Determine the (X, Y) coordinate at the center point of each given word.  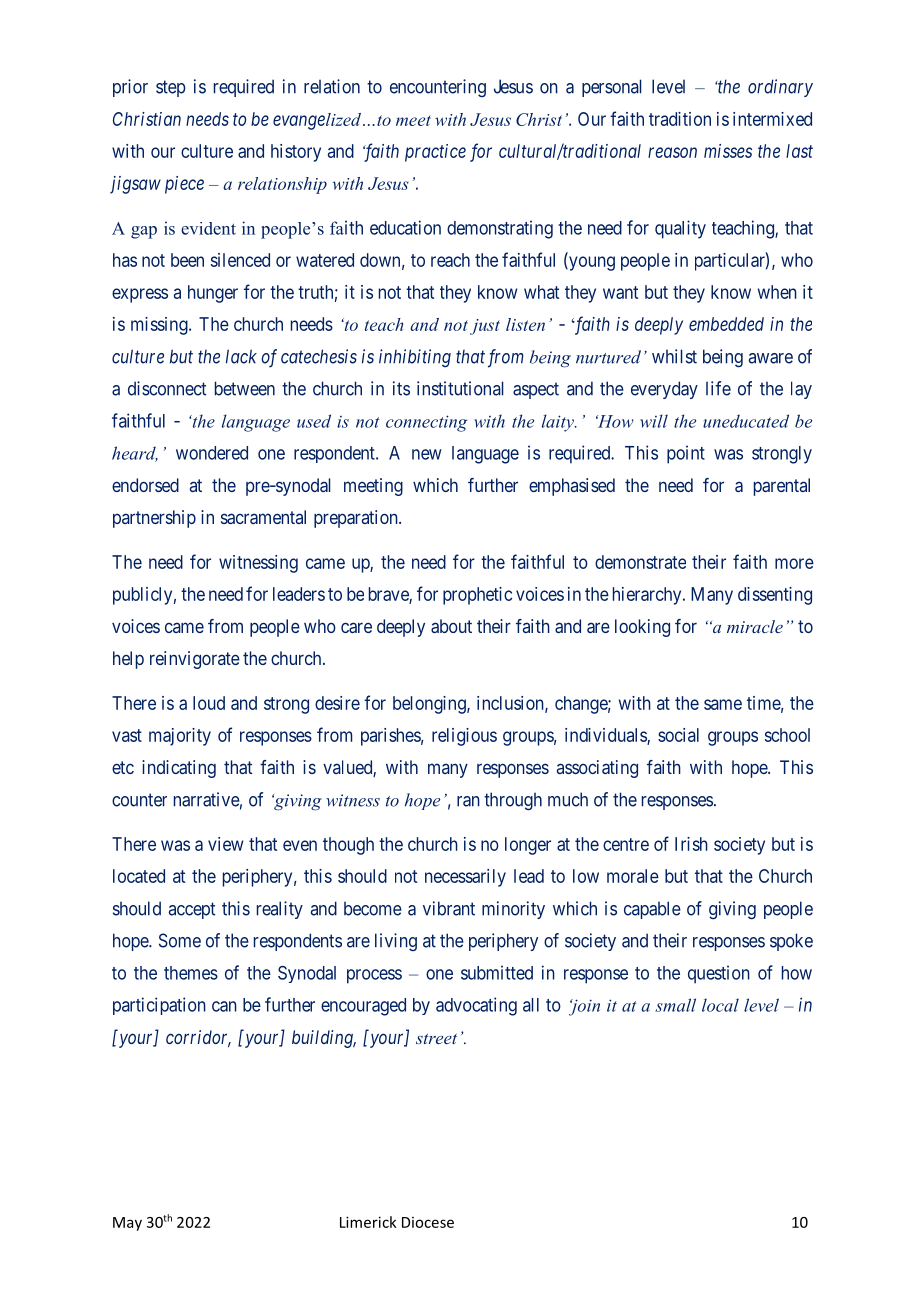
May (127, 1224)
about (451, 626)
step (171, 88)
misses (728, 151)
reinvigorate (195, 660)
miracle (755, 626)
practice (435, 153)
